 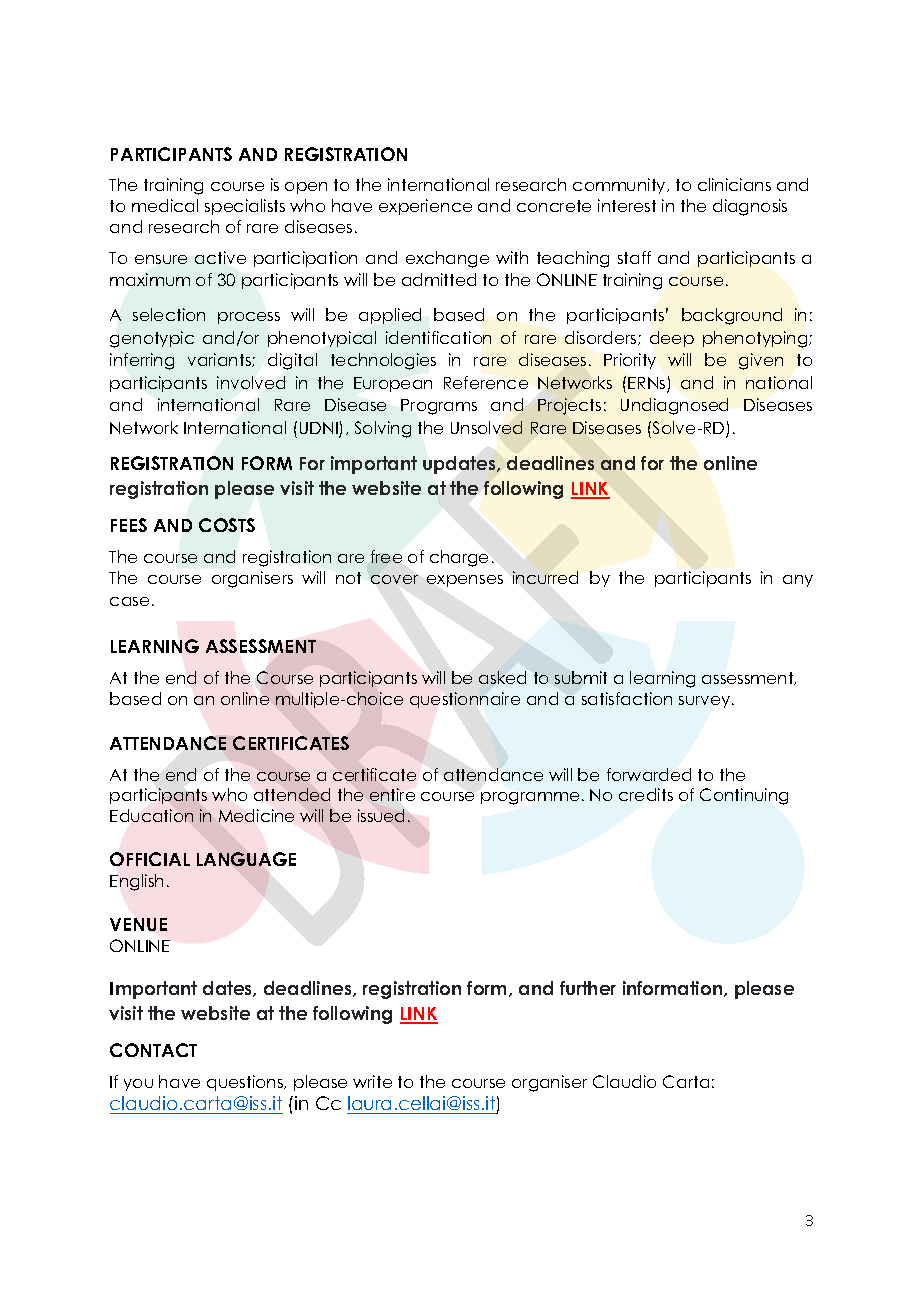 I want to click on asked, so click(x=502, y=677).
